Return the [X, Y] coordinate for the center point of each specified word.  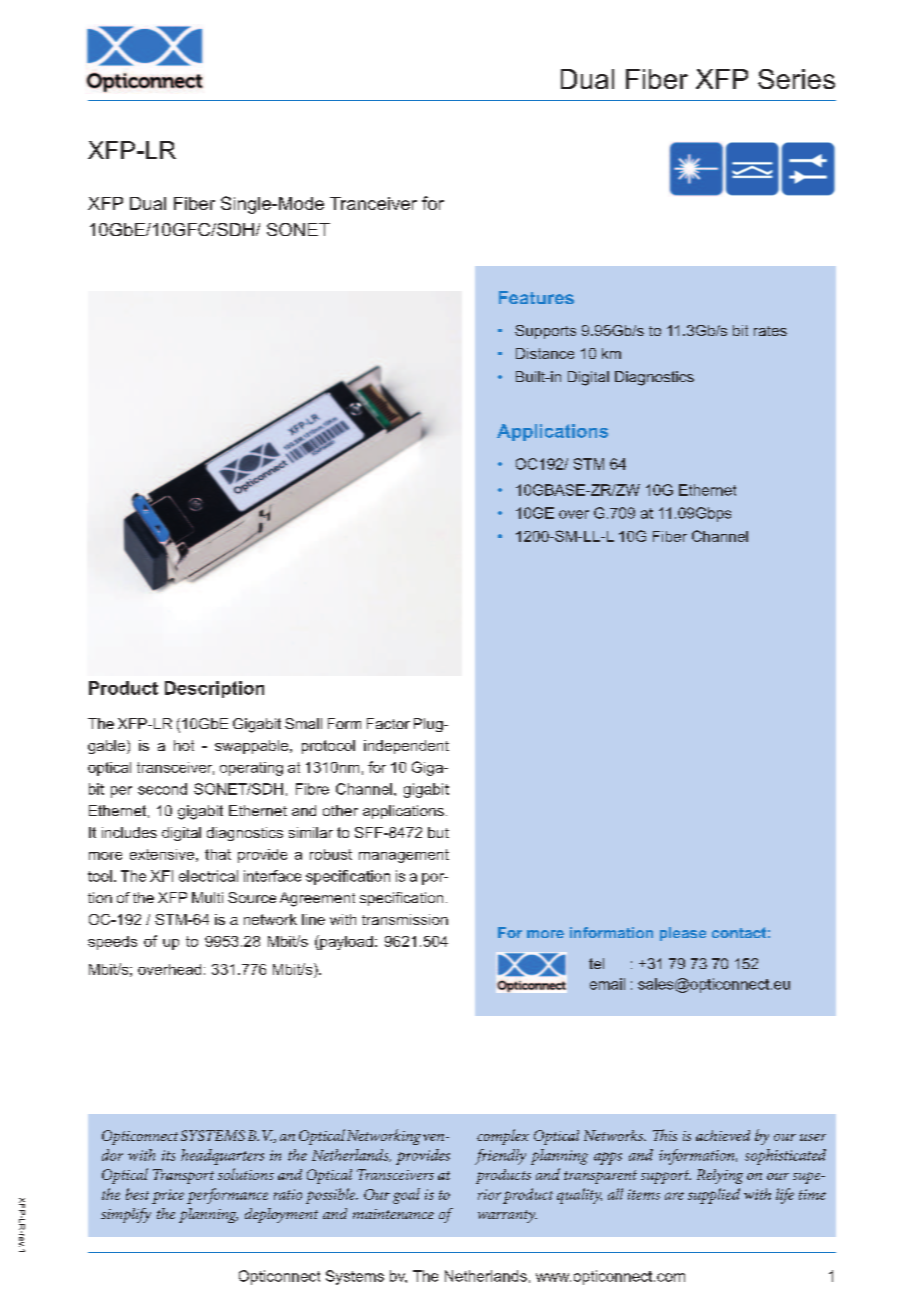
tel [596, 963]
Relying [720, 1176]
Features [536, 297]
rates [770, 331]
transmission [405, 919]
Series [796, 79]
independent [406, 747]
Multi [207, 897]
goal [406, 1196]
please [683, 934]
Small [303, 723]
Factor [388, 723]
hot [184, 745]
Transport [183, 1176]
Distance [545, 353]
